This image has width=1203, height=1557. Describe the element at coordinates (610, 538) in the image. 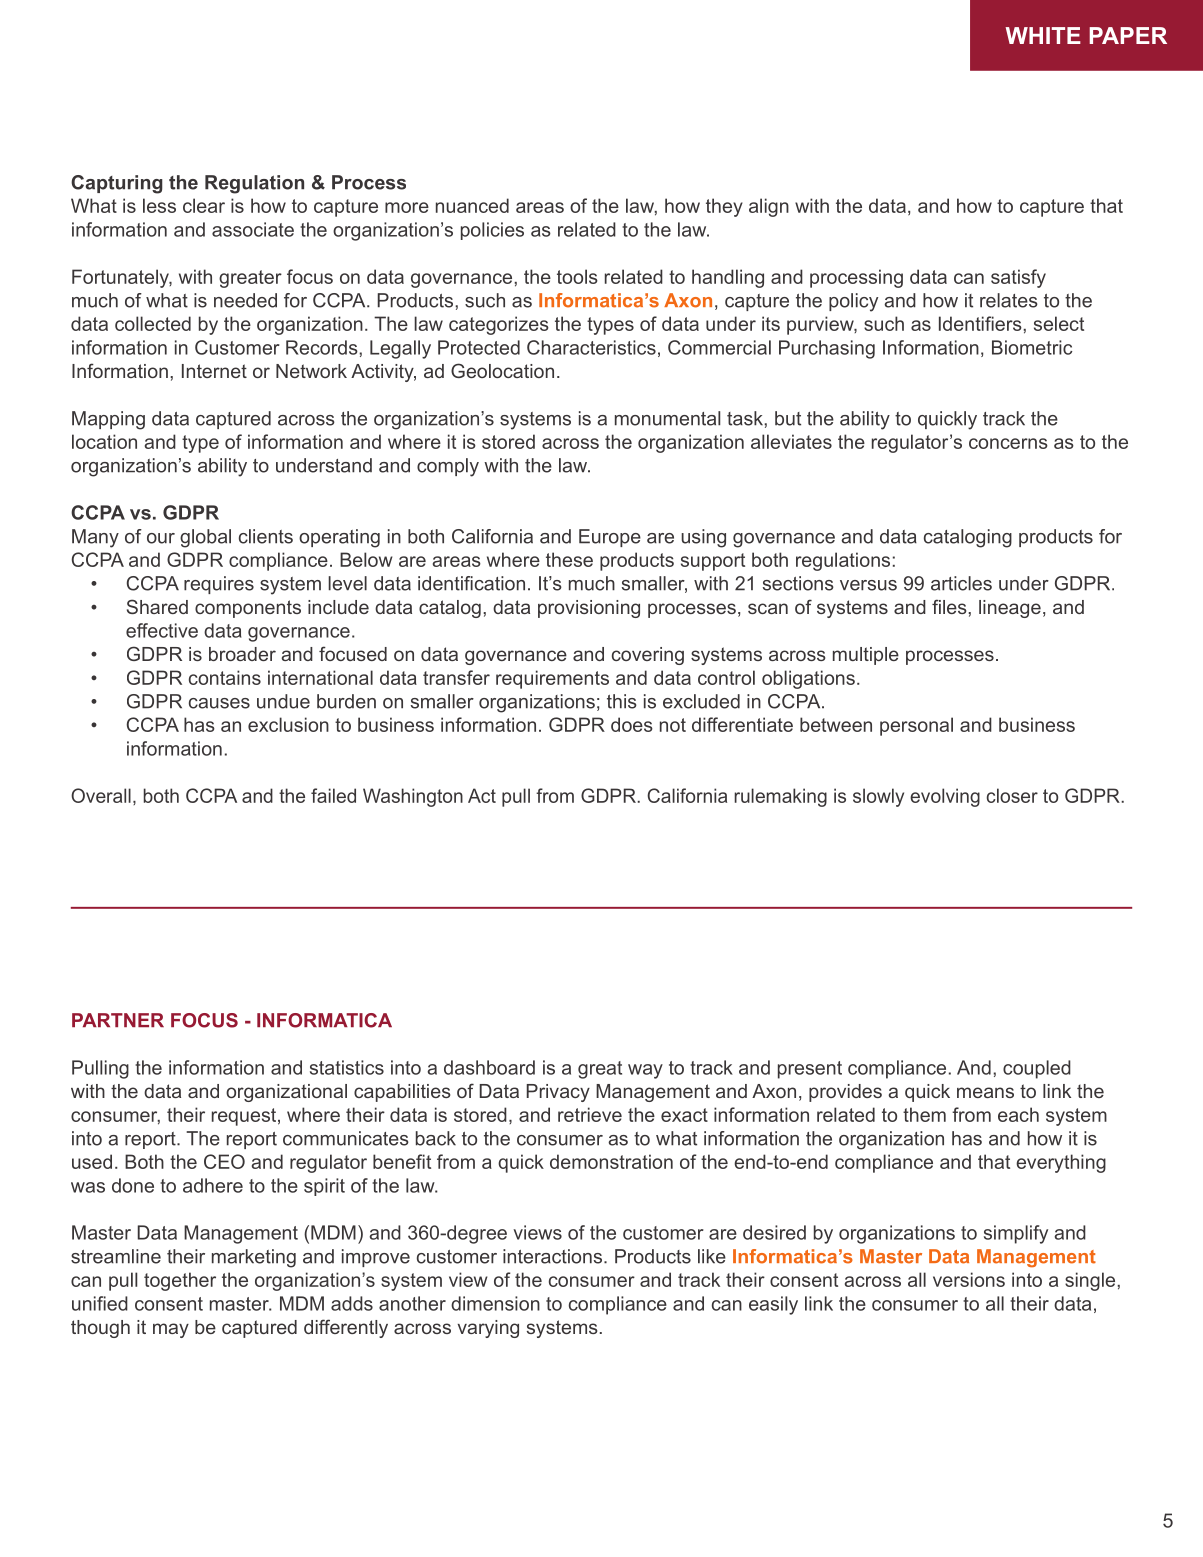

I see `Europe` at that location.
